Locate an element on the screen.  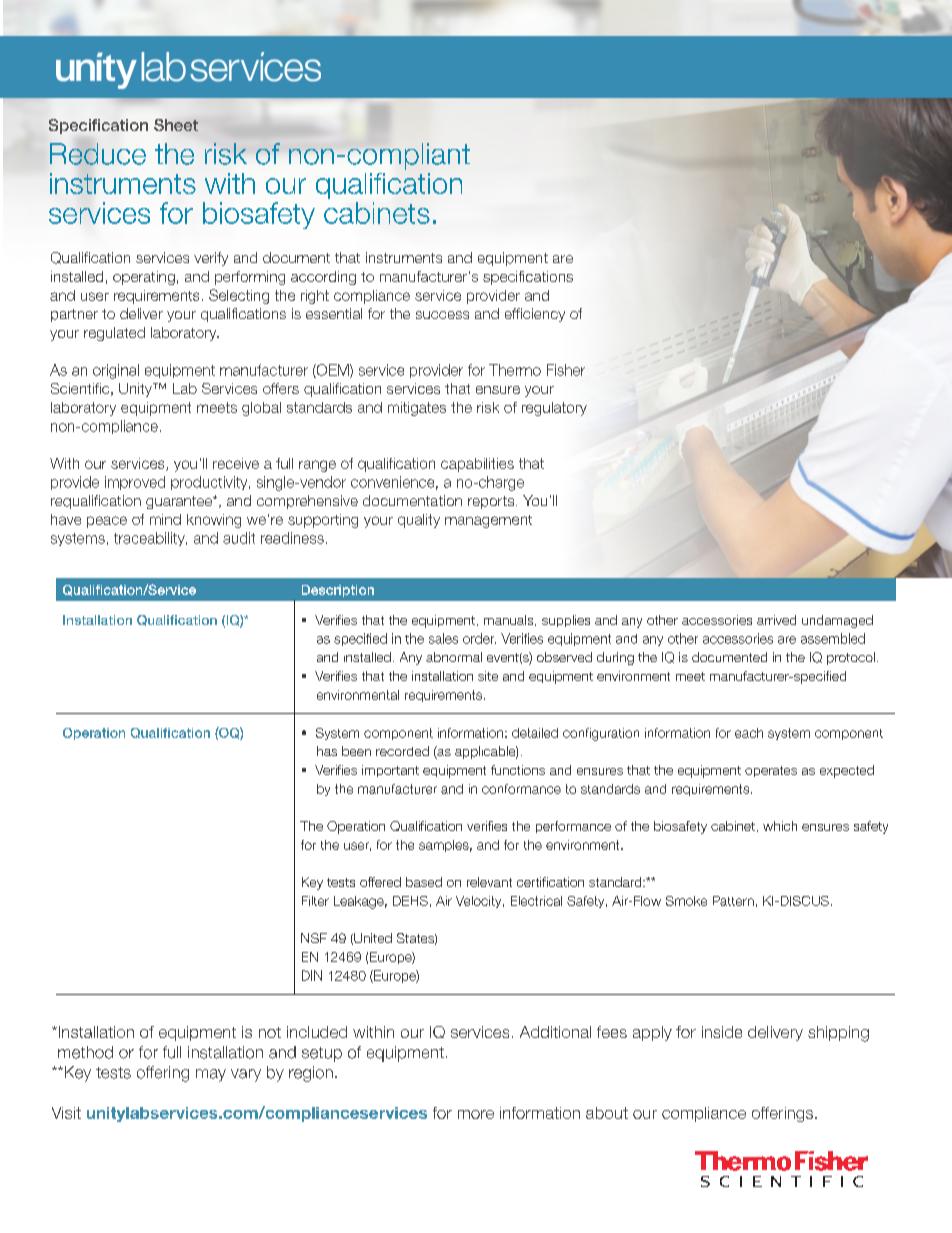
efficiency is located at coordinates (535, 315).
